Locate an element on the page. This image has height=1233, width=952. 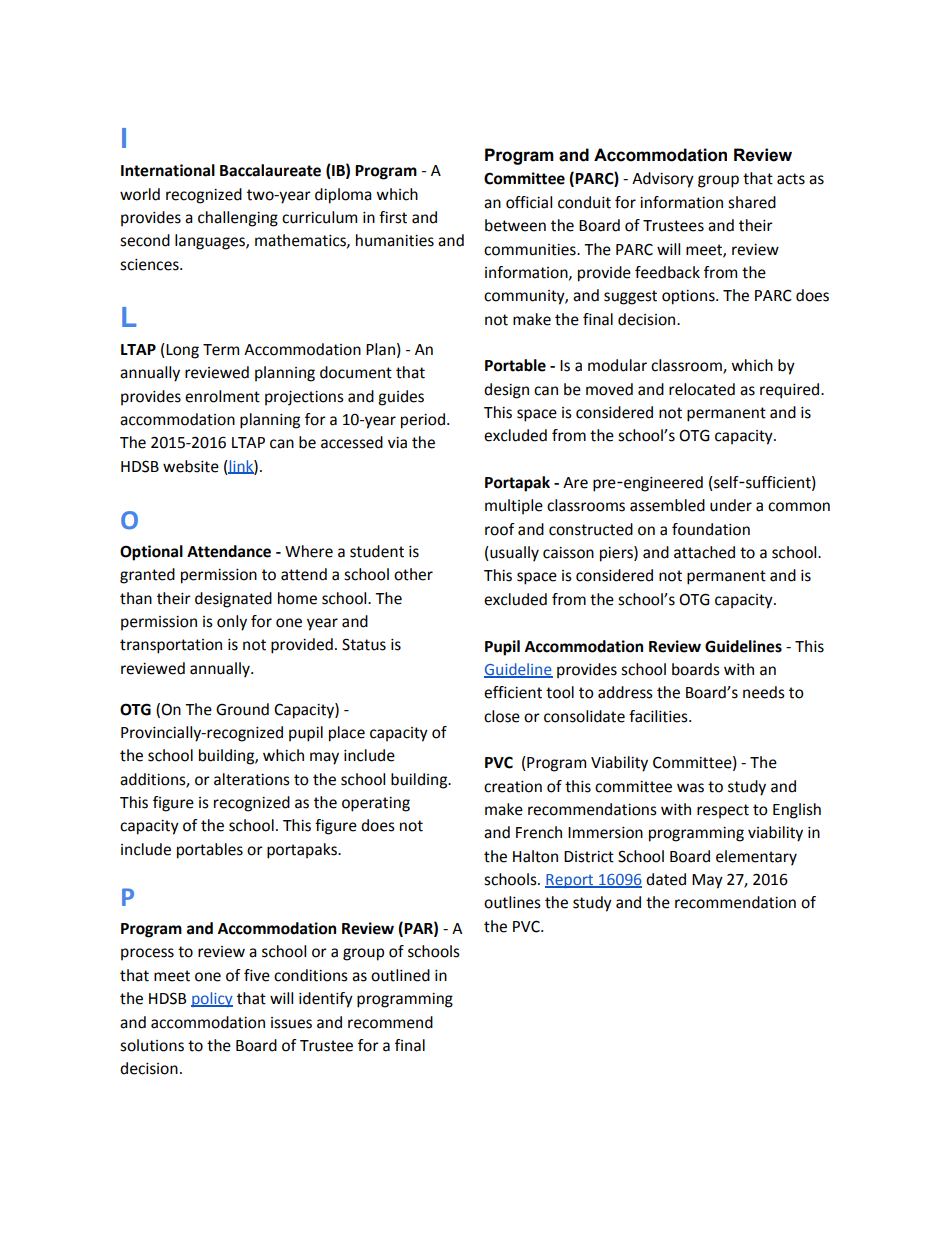
shared is located at coordinates (752, 202).
